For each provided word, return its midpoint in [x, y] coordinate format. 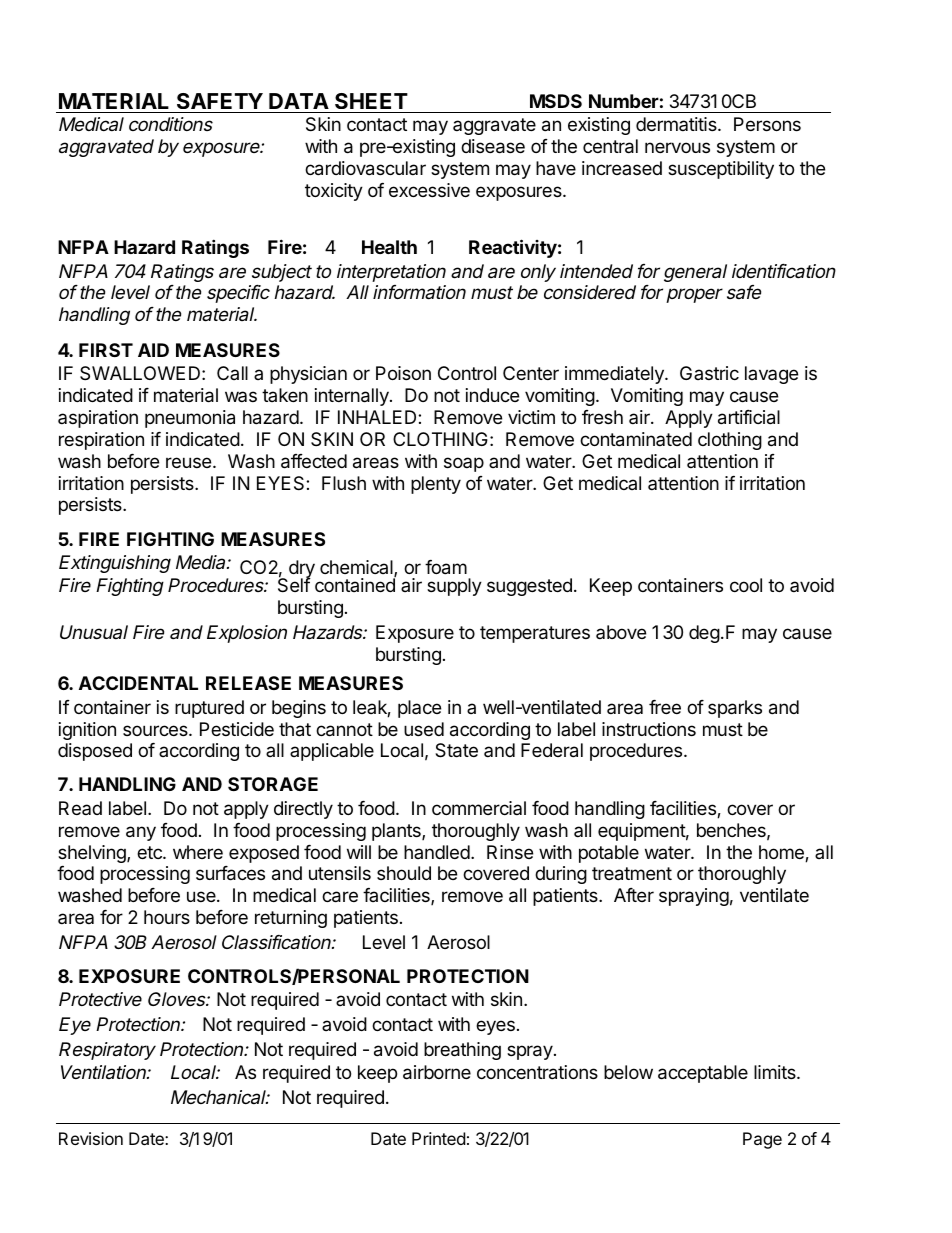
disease [493, 146]
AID [153, 350]
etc [150, 852]
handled [437, 852]
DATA [299, 101]
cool [746, 585]
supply [454, 587]
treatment [632, 874]
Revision [91, 1138]
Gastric [709, 373]
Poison [403, 373]
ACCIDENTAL [138, 683]
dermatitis [677, 124]
